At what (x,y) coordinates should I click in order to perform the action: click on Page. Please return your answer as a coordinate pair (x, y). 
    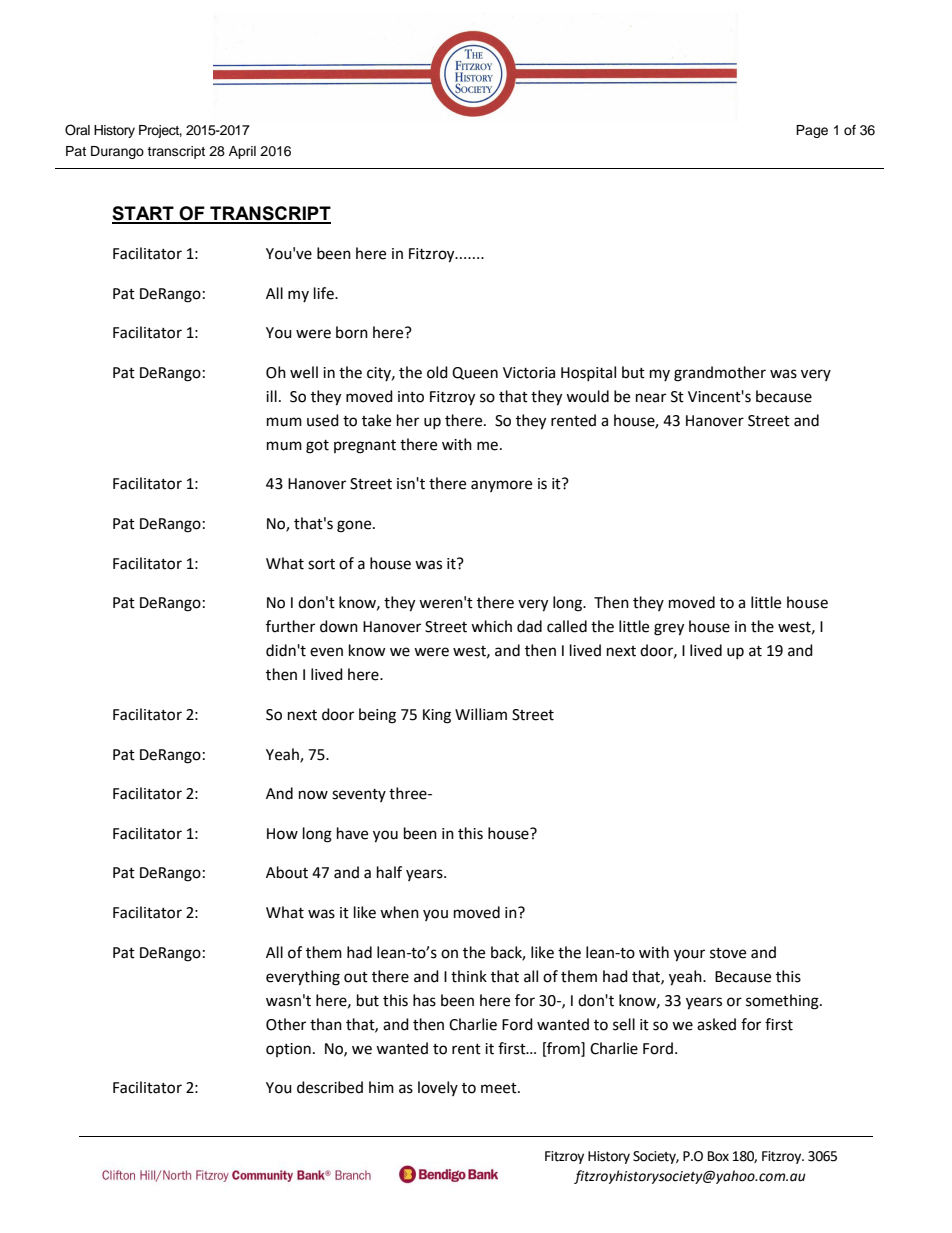
    Looking at the image, I should click on (812, 131).
